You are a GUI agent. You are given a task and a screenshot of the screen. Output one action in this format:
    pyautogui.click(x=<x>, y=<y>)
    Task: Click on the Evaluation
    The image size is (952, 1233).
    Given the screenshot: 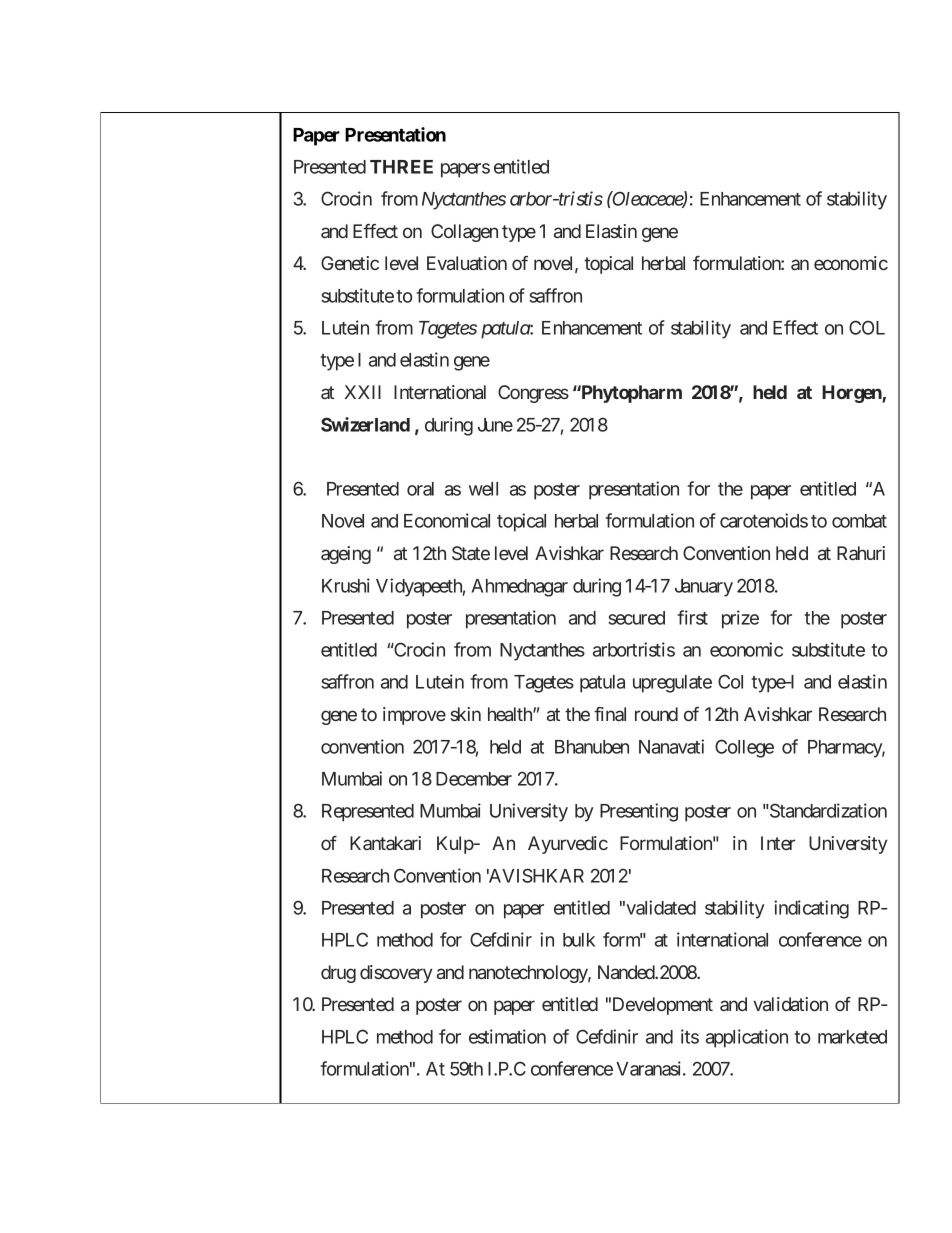 What is the action you would take?
    pyautogui.click(x=467, y=263)
